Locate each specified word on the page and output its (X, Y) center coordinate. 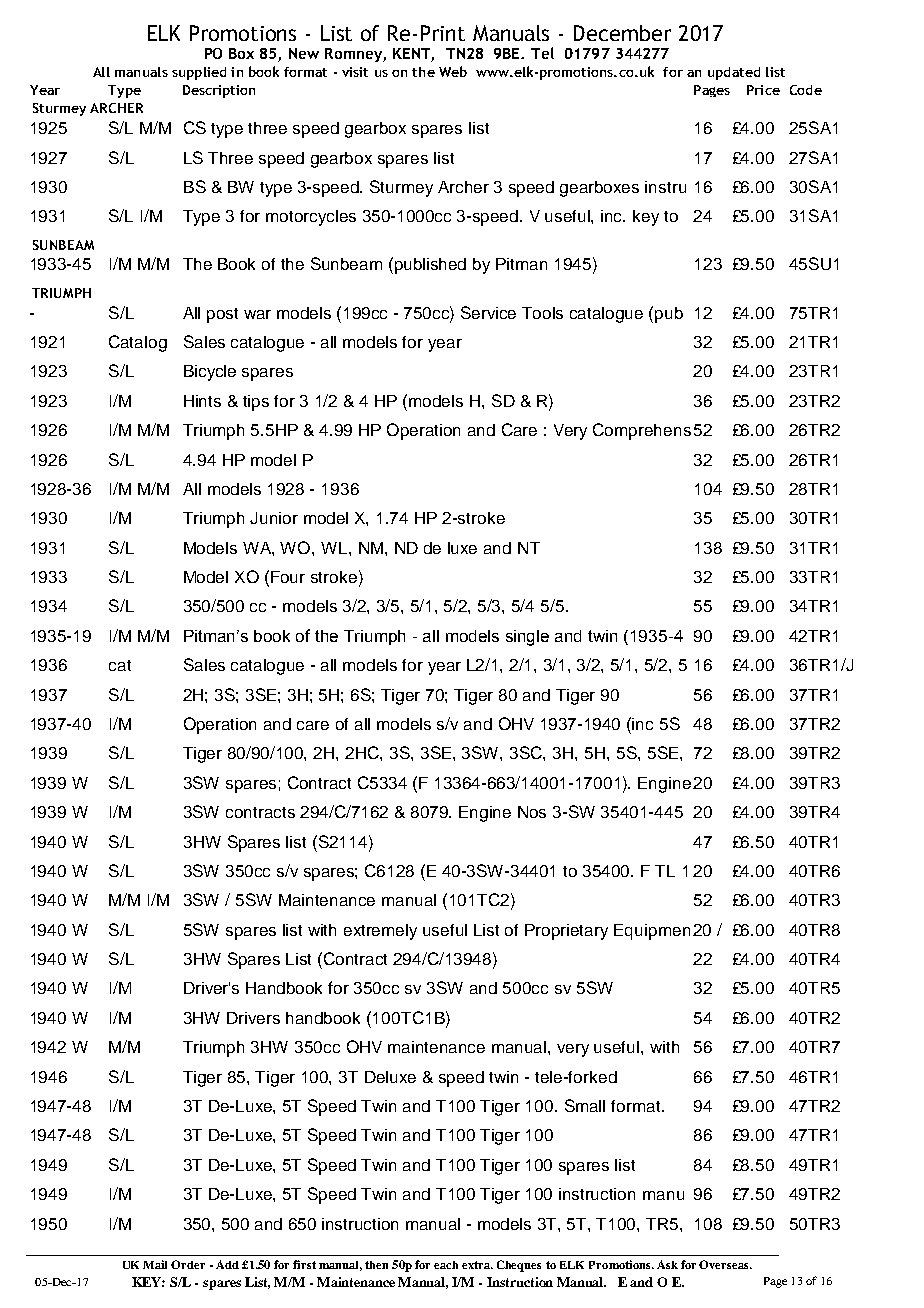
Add (227, 1264)
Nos (532, 812)
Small (585, 1105)
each (446, 1265)
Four (288, 577)
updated (734, 73)
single (527, 638)
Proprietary (566, 932)
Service (488, 312)
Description (219, 91)
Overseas (725, 1264)
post (222, 315)
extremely (380, 932)
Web (453, 71)
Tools (542, 313)
